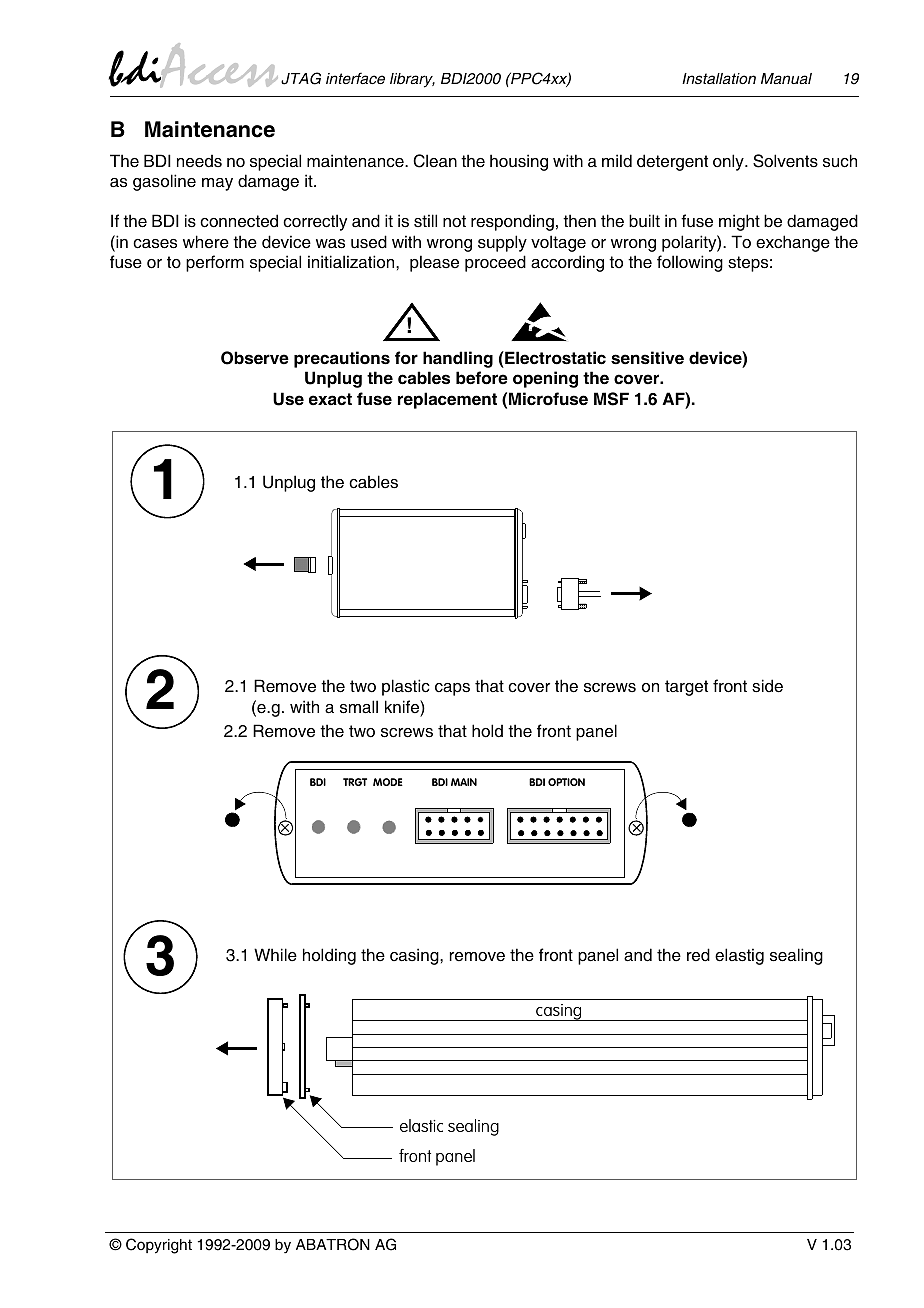  Describe the element at coordinates (255, 358) in the image. I see `Observe` at that location.
